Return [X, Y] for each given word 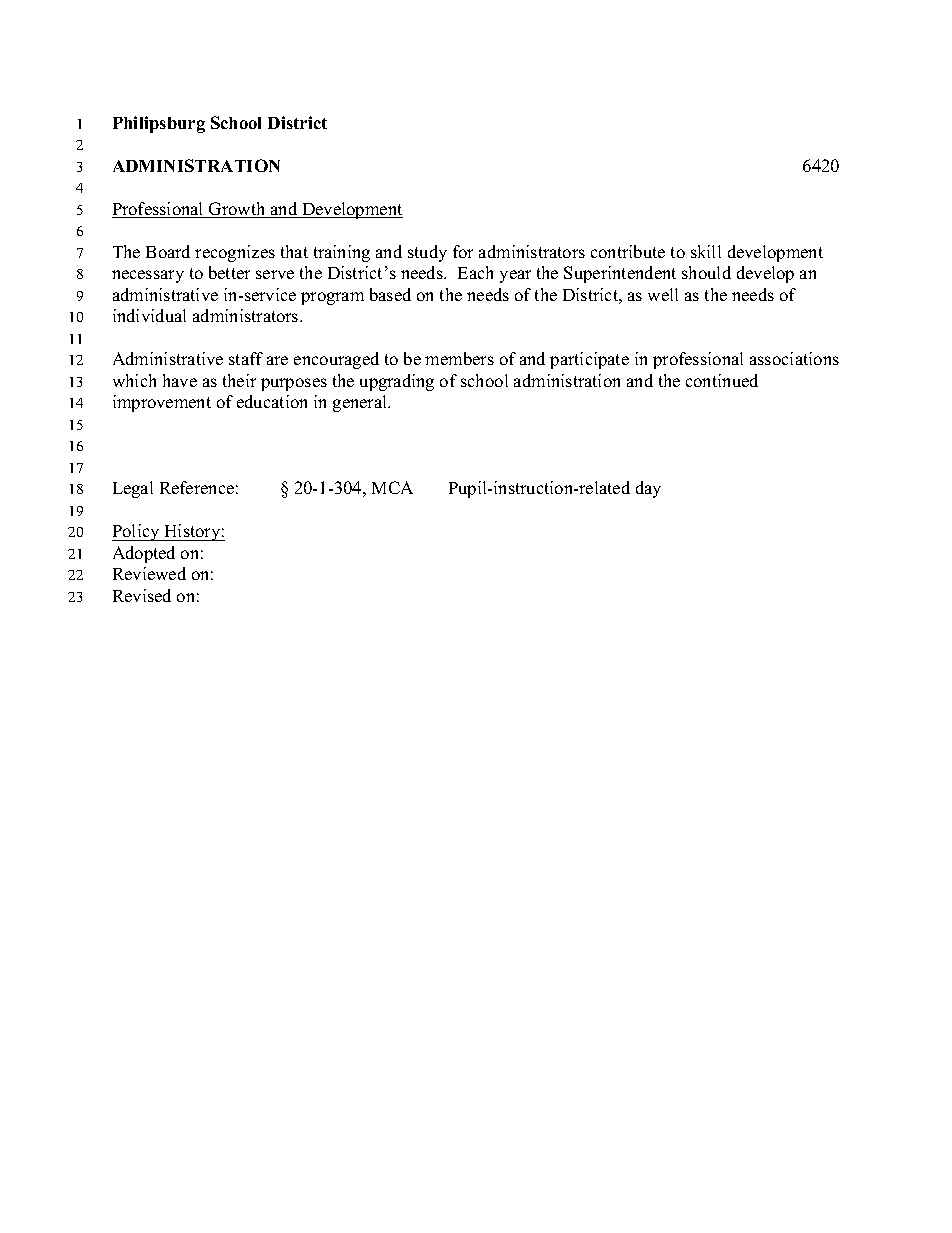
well [663, 294]
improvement [162, 403]
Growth [237, 210]
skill [706, 251]
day [648, 489]
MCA [392, 487]
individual [149, 315]
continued [722, 380]
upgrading [397, 382]
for [463, 251]
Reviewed [149, 573]
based [390, 294]
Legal [133, 489]
